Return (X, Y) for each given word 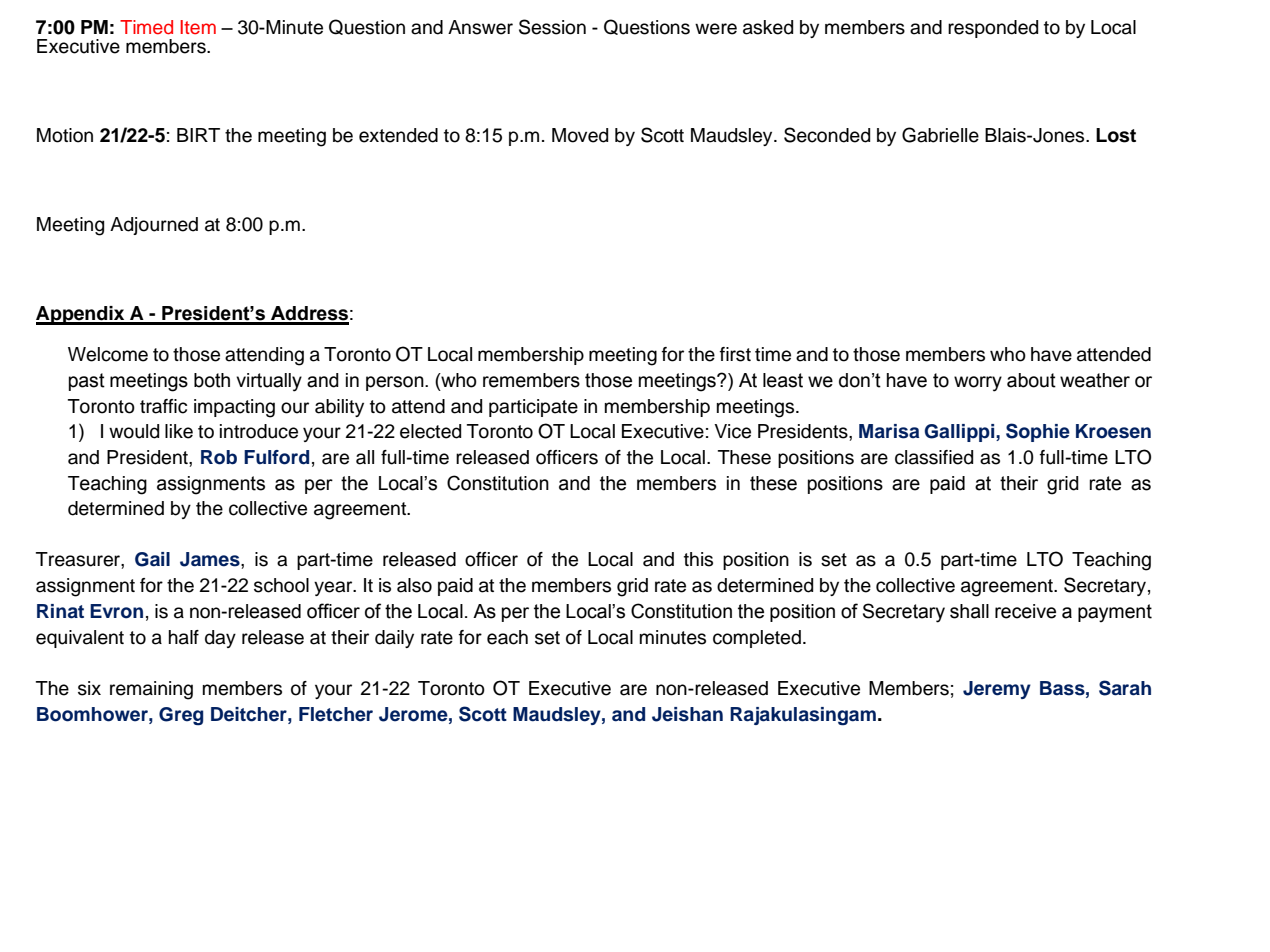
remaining (151, 690)
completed (757, 639)
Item (198, 27)
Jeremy (997, 690)
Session (552, 27)
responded (993, 29)
